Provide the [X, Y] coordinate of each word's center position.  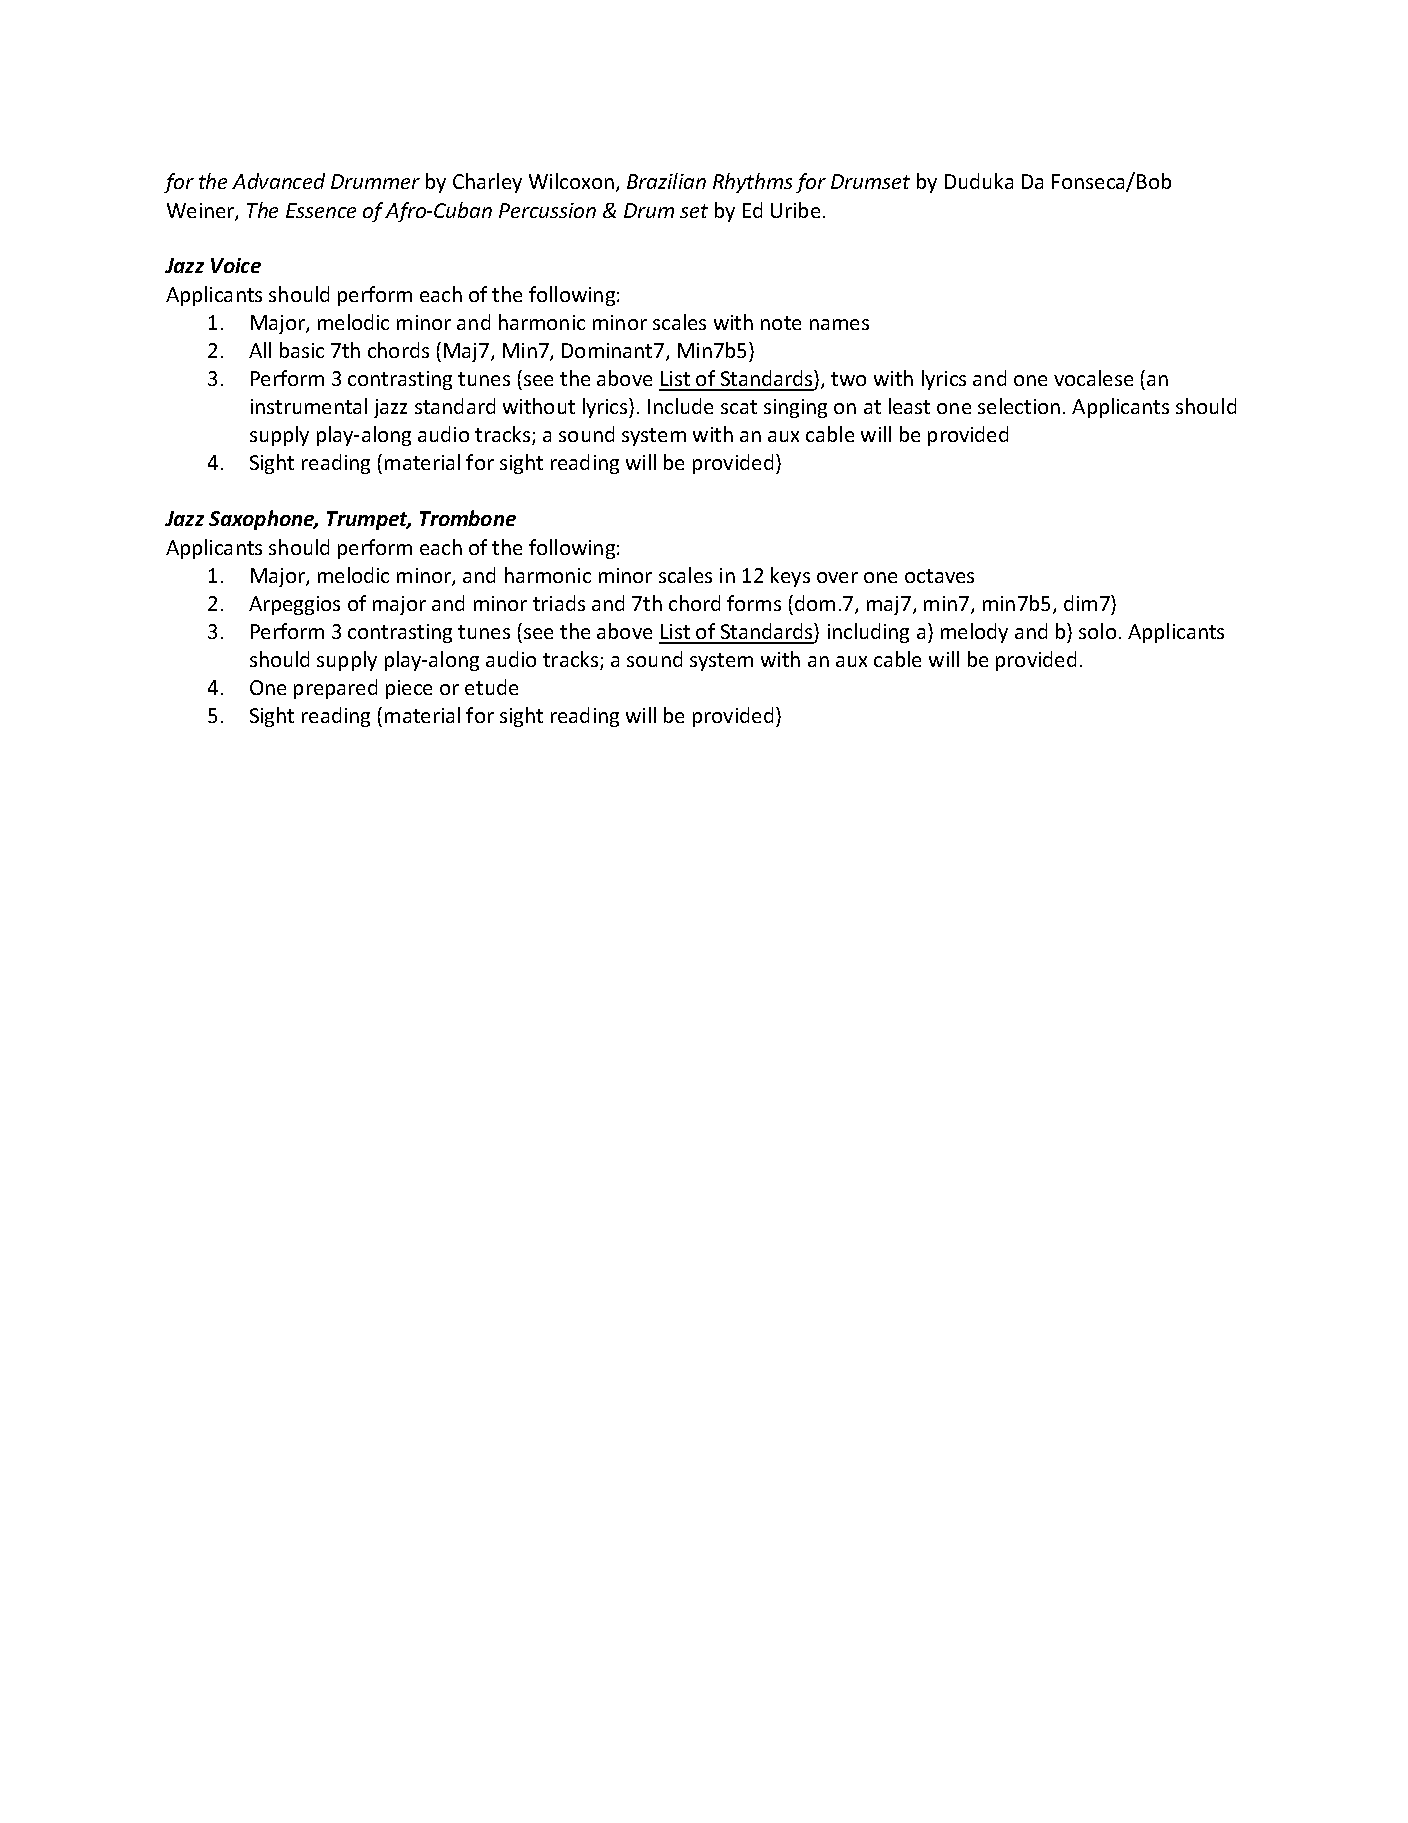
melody [974, 633]
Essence [321, 210]
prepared [335, 689]
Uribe [795, 210]
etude [491, 687]
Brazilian [666, 181]
